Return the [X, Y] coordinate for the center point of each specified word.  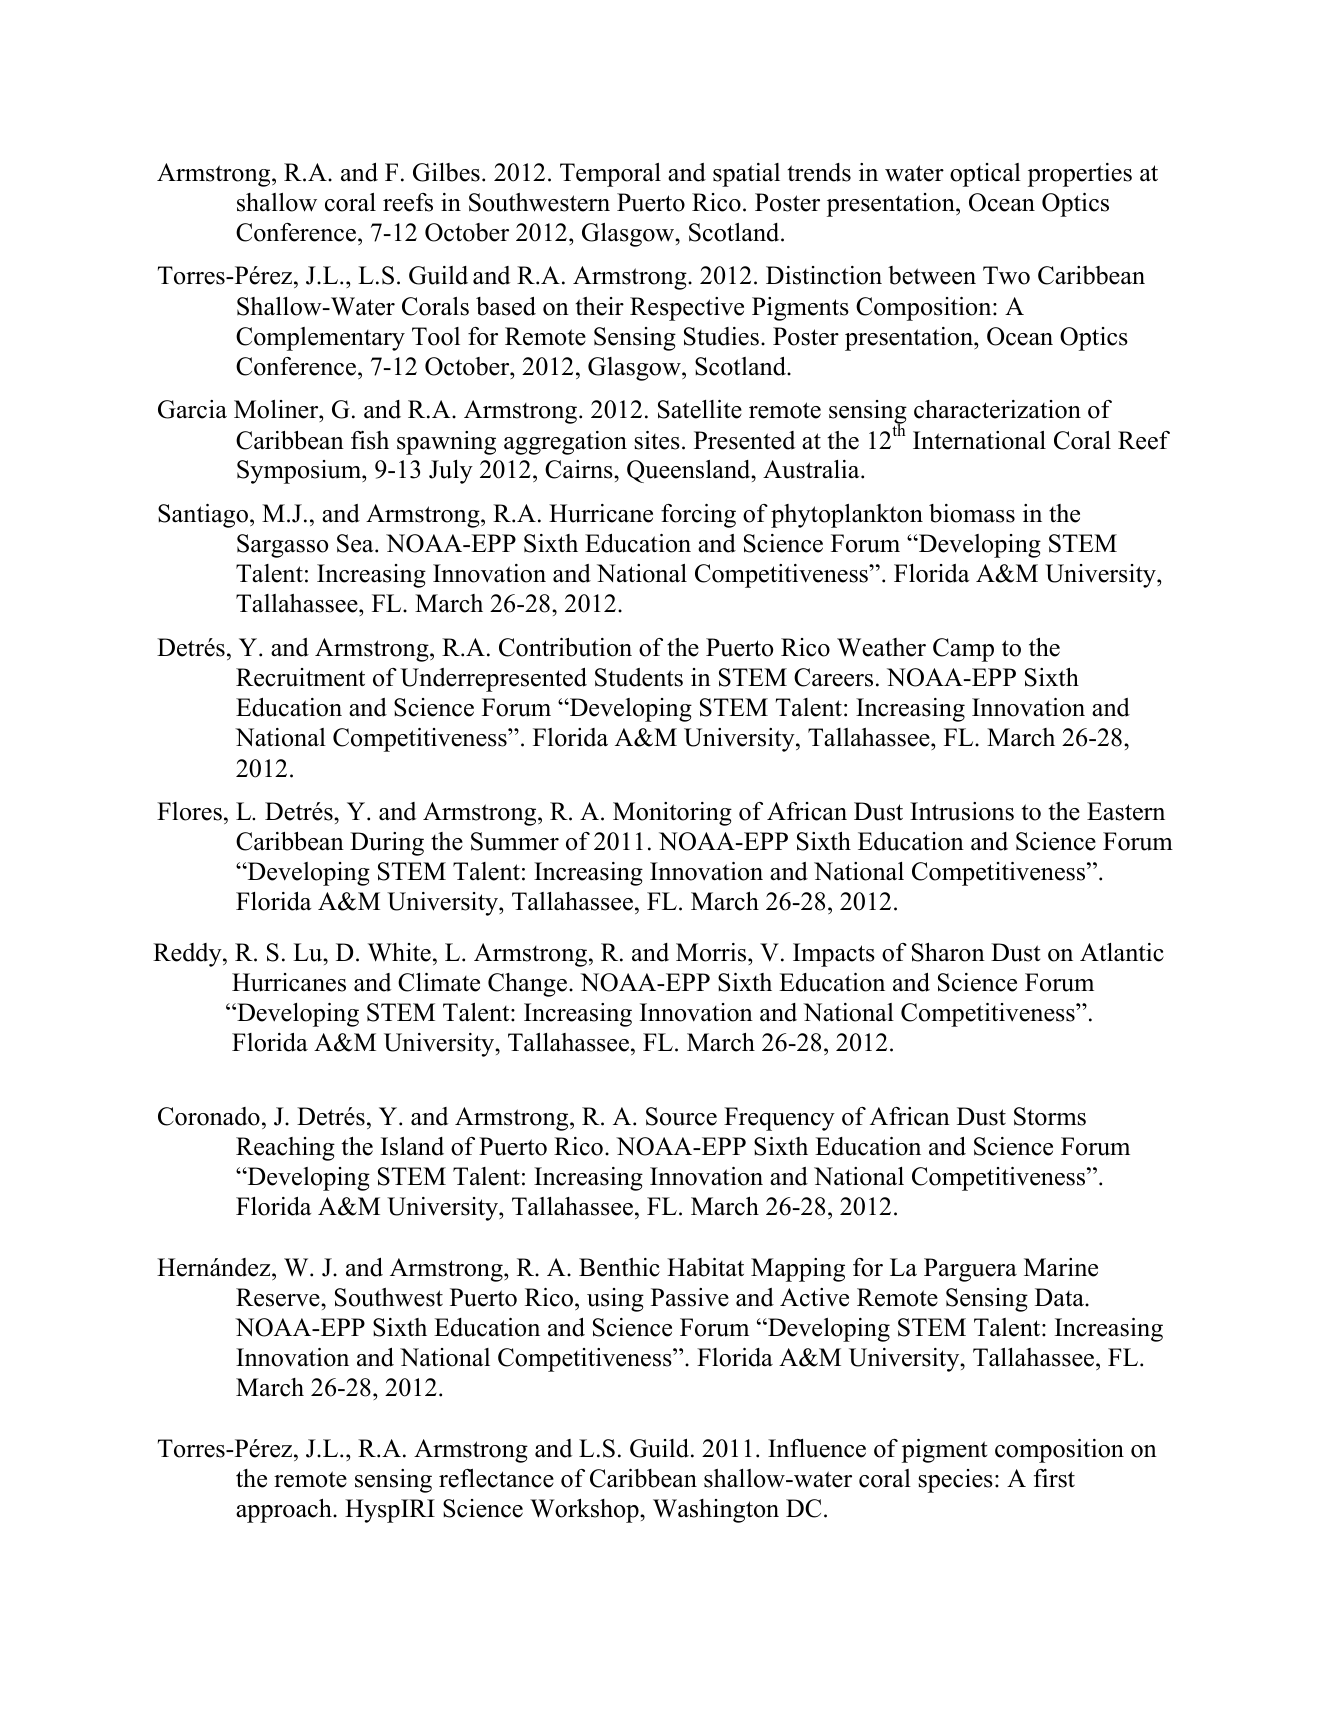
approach [285, 1511]
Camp [963, 650]
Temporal [610, 175]
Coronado [209, 1116]
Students [639, 677]
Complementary [320, 339]
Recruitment [300, 677]
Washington [716, 1511]
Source [681, 1116]
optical [985, 175]
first [1054, 1478]
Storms [1050, 1116]
